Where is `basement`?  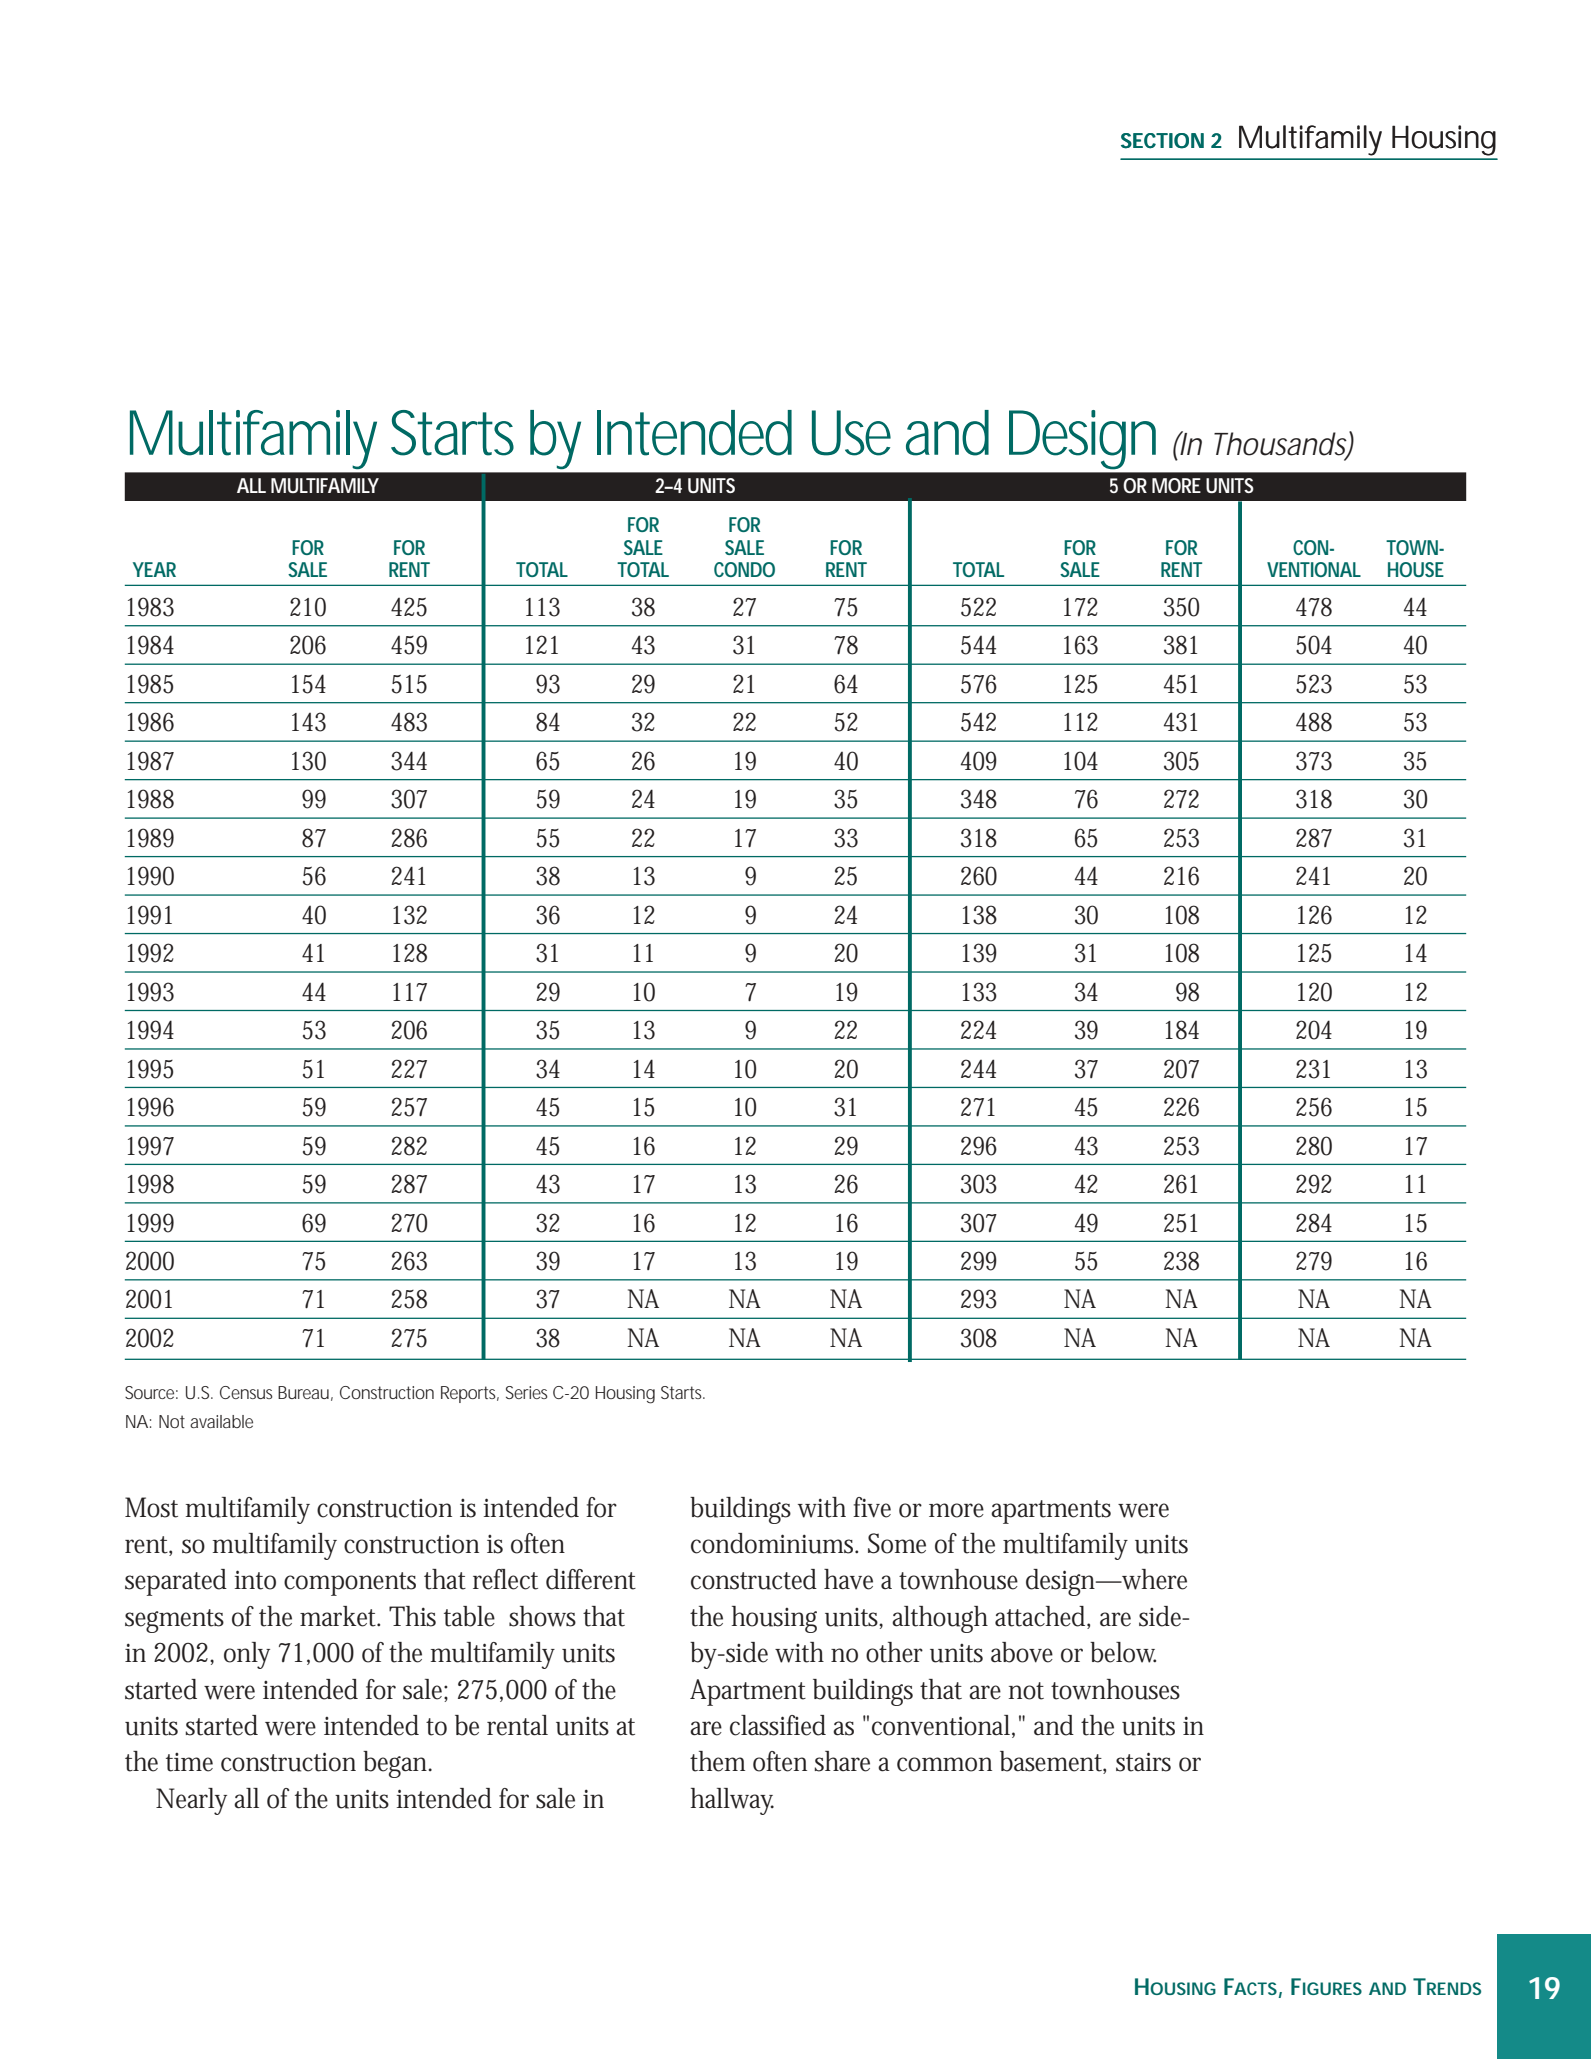
basement is located at coordinates (1053, 1762).
